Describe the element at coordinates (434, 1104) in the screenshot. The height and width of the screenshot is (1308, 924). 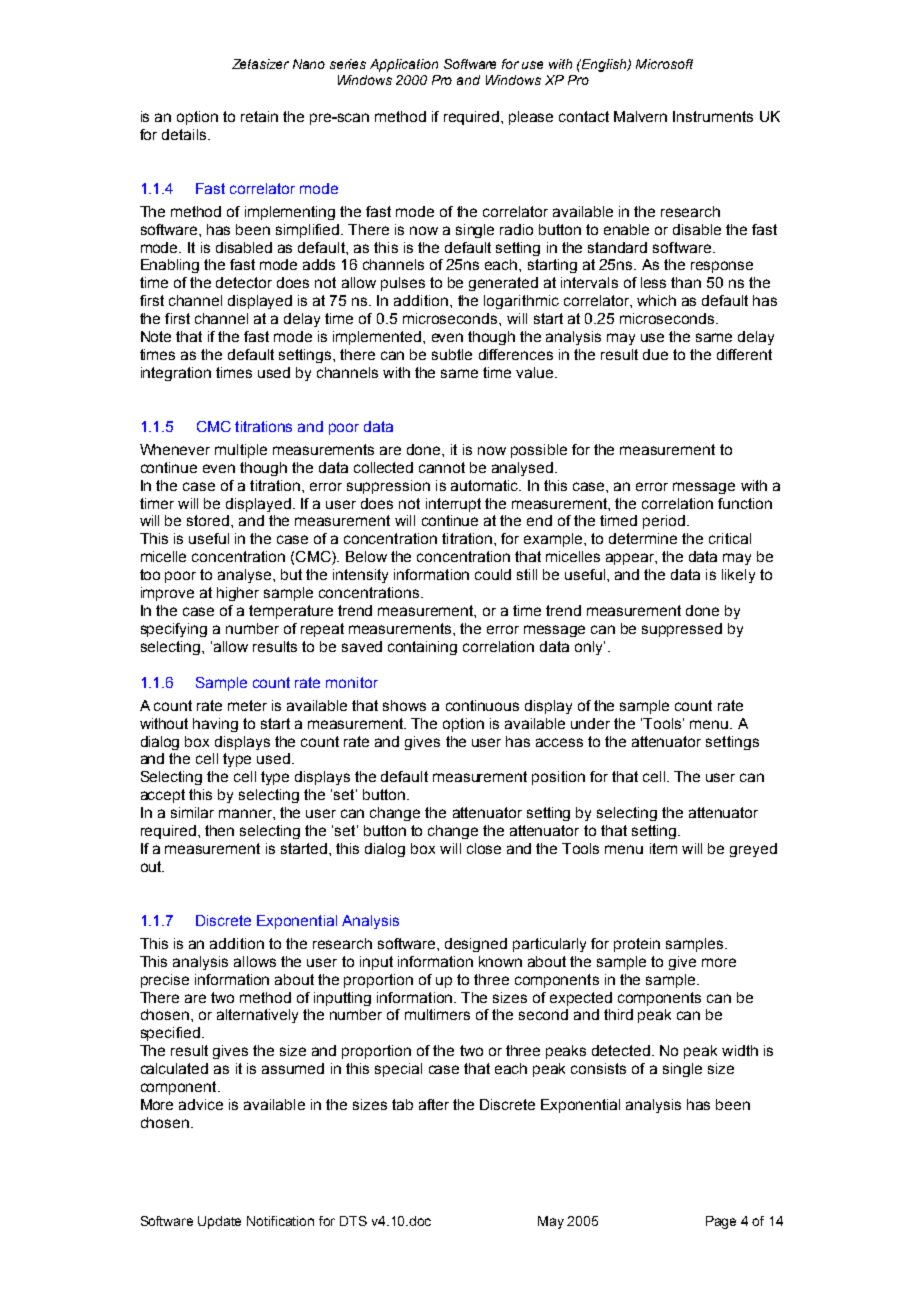
I see `after` at that location.
